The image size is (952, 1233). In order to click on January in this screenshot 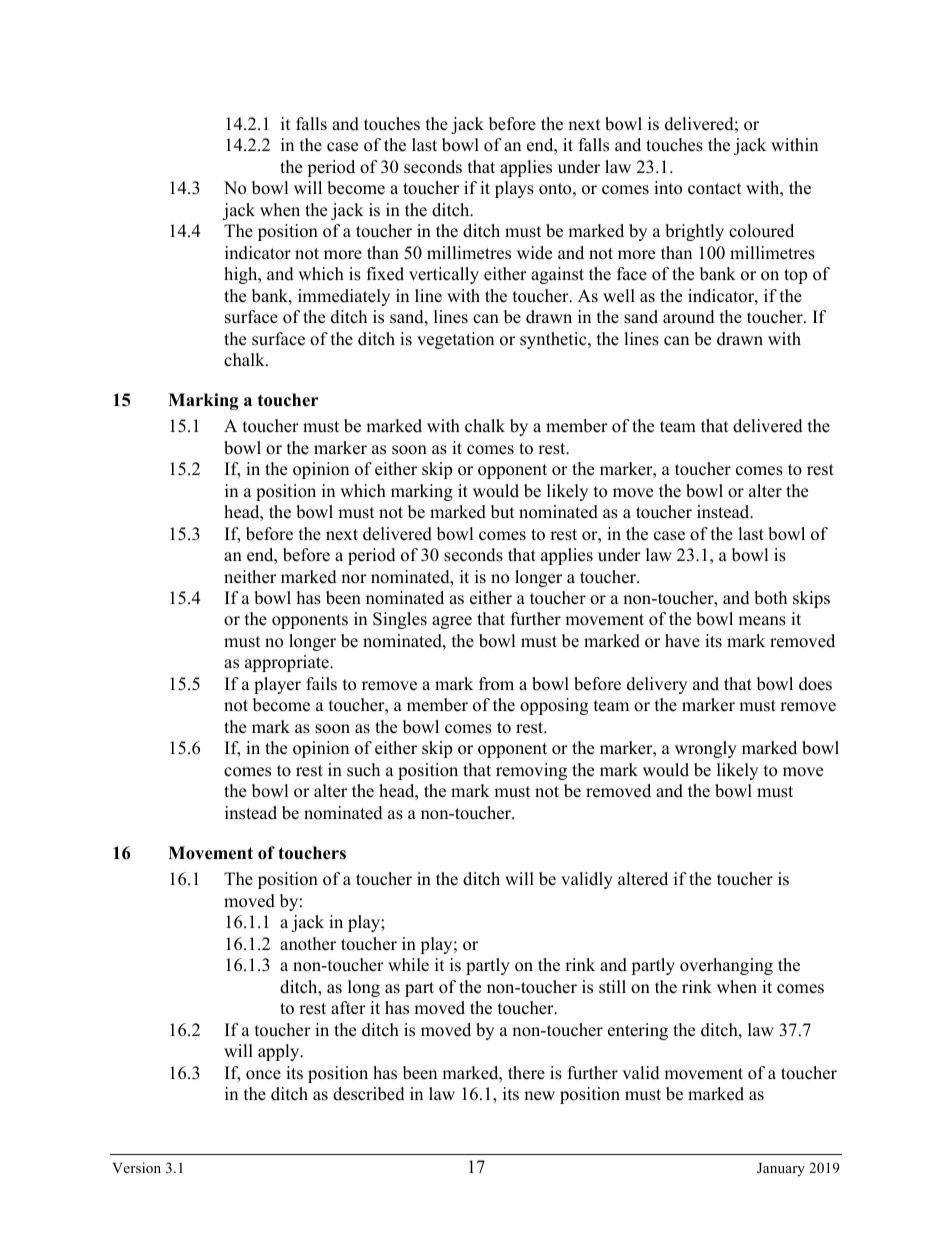, I will do `click(781, 1170)`.
